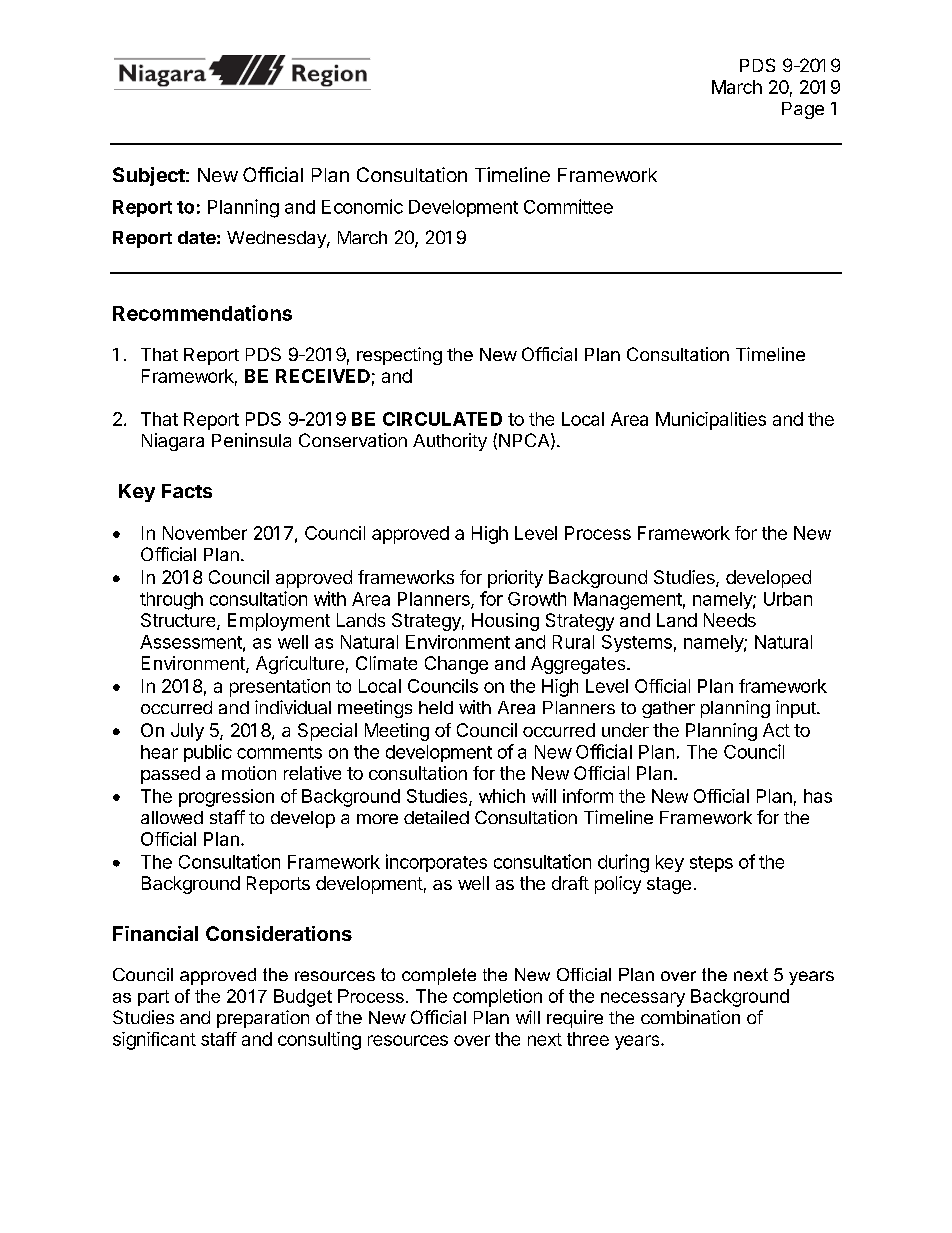 The width and height of the screenshot is (952, 1233). Describe the element at coordinates (362, 206) in the screenshot. I see `Economic` at that location.
